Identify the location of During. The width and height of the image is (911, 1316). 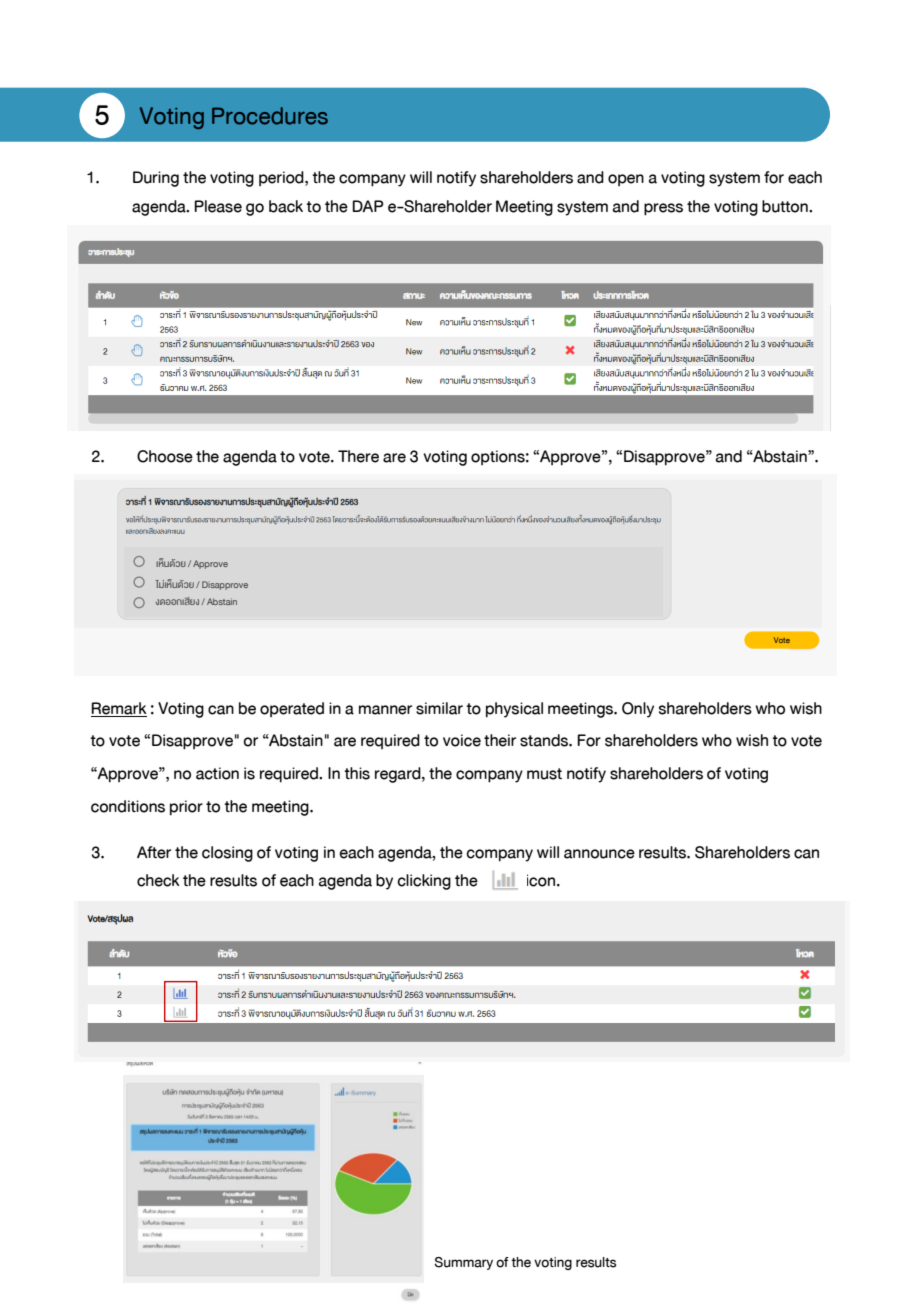
(156, 179).
